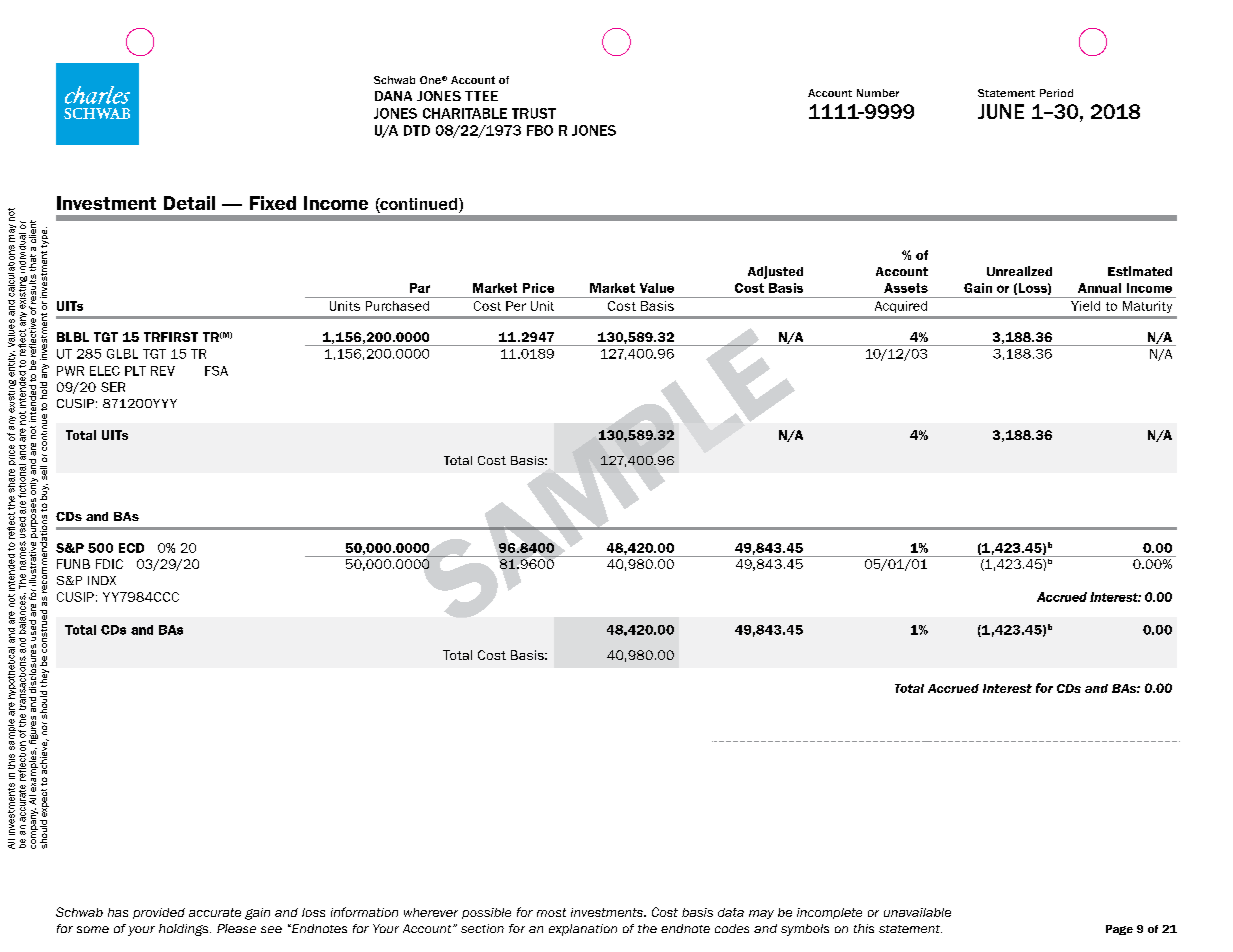 The height and width of the screenshot is (952, 1233). I want to click on DANA, so click(393, 96).
